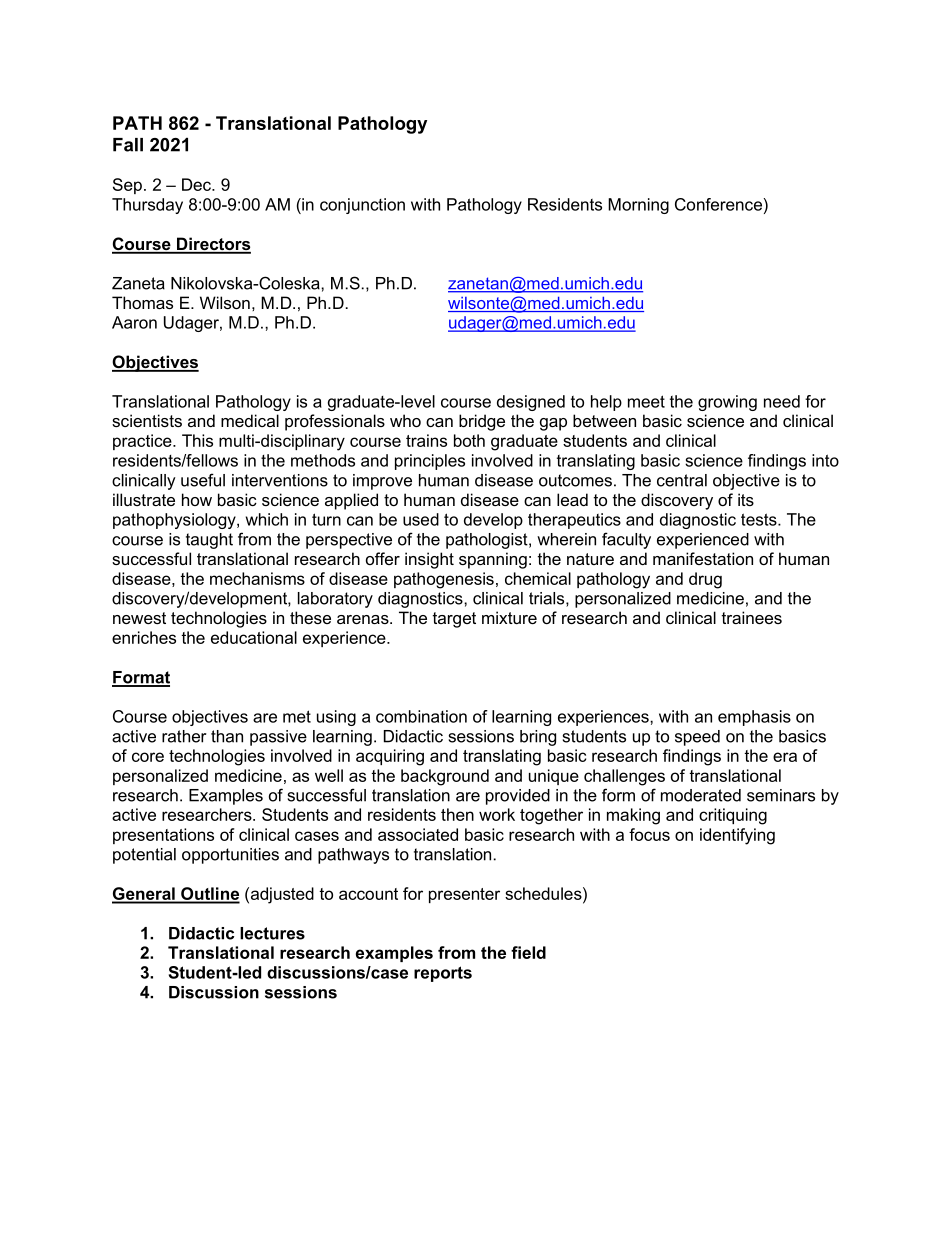 Image resolution: width=952 pixels, height=1233 pixels. I want to click on conjunction, so click(362, 206).
